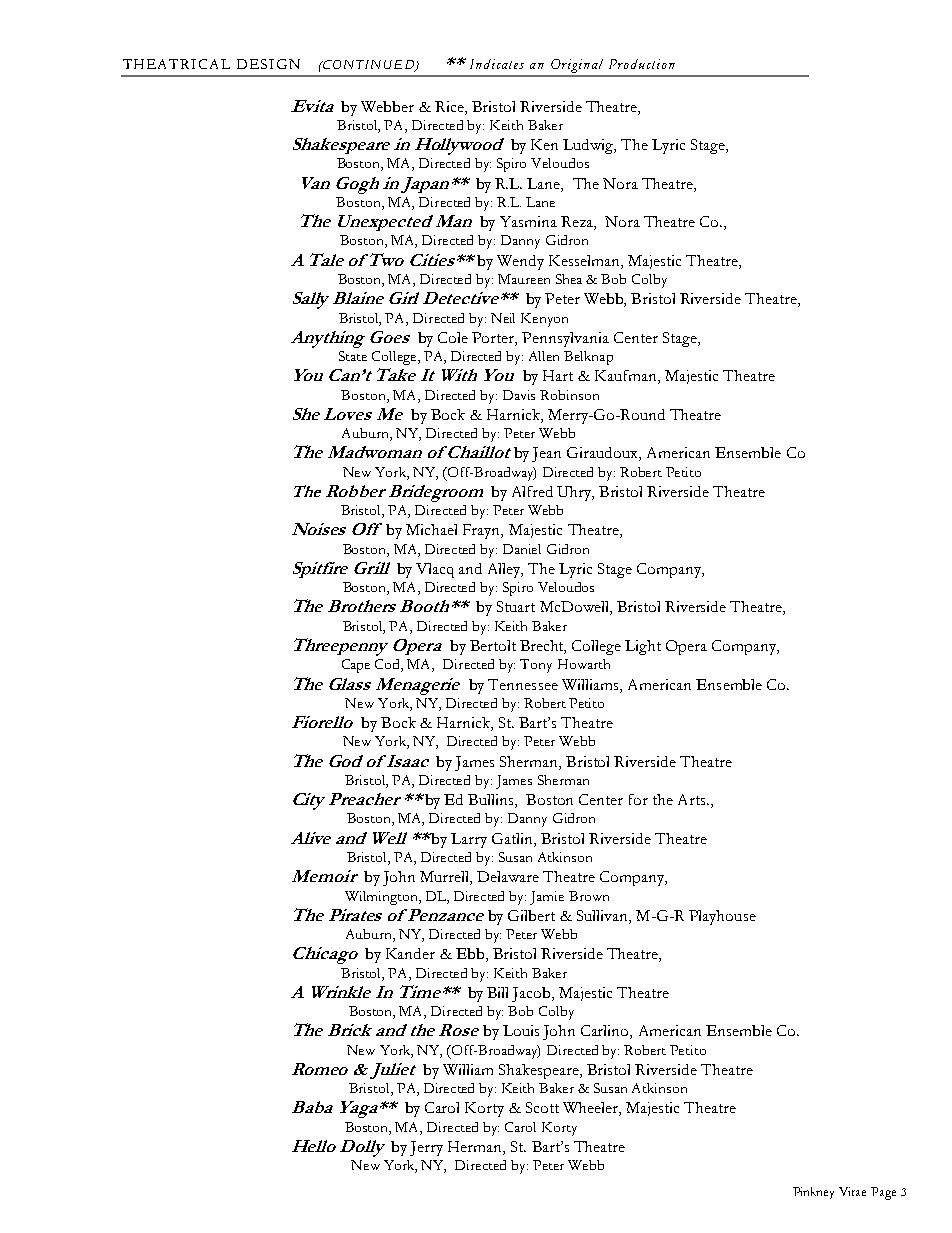 This document has height=1233, width=952. I want to click on Indicates, so click(497, 64).
